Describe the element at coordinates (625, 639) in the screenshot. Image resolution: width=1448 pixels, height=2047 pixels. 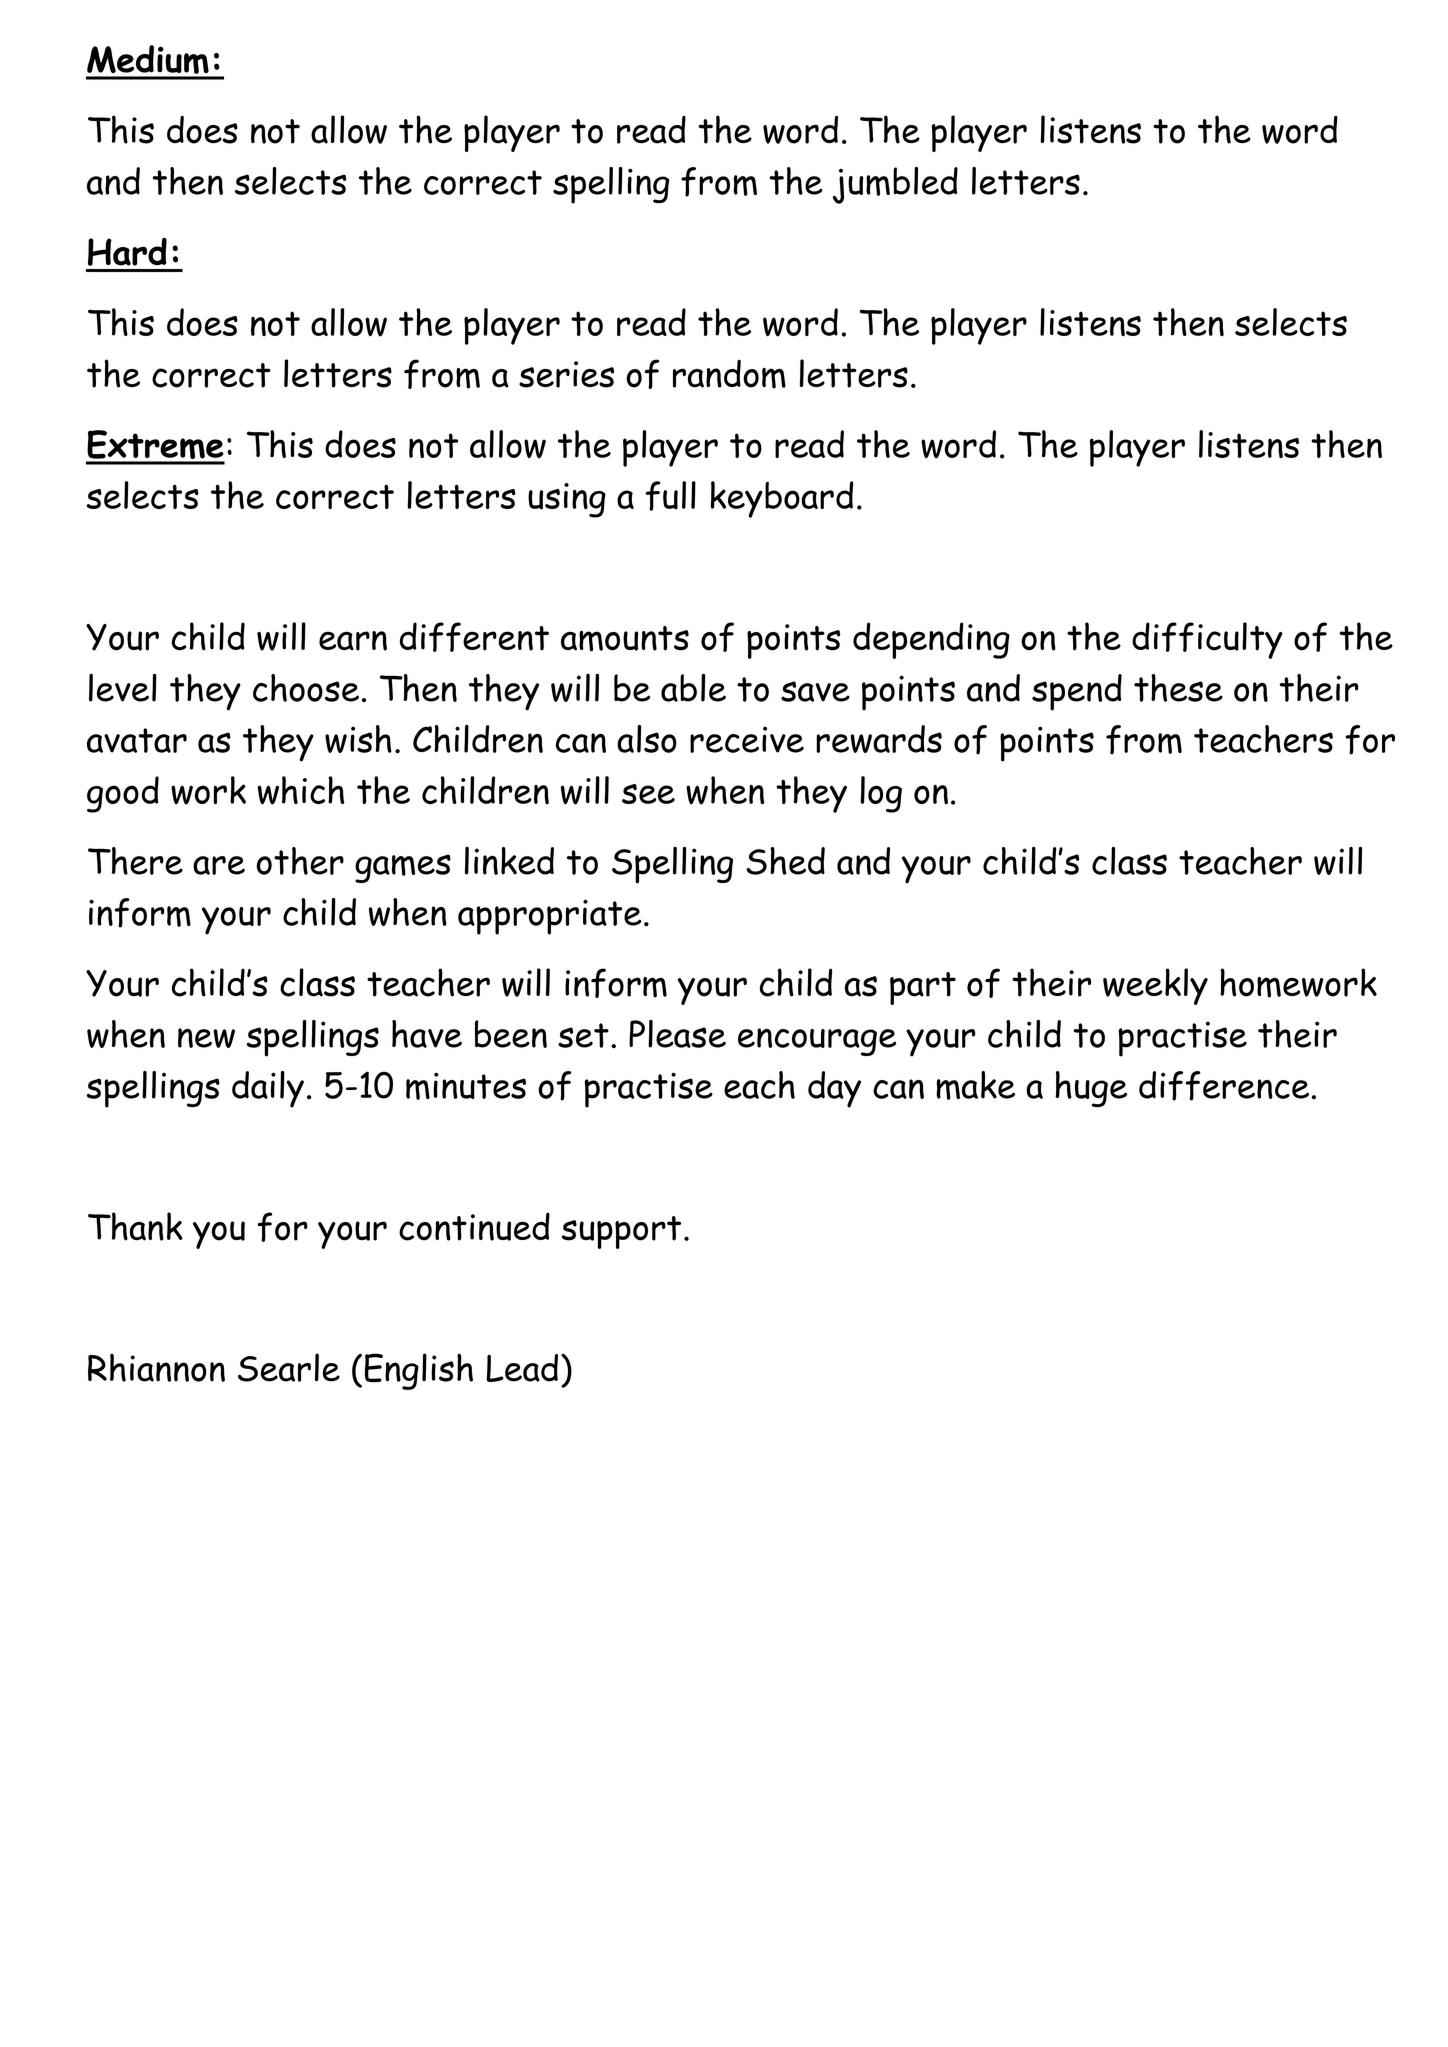
I see `amounts` at that location.
